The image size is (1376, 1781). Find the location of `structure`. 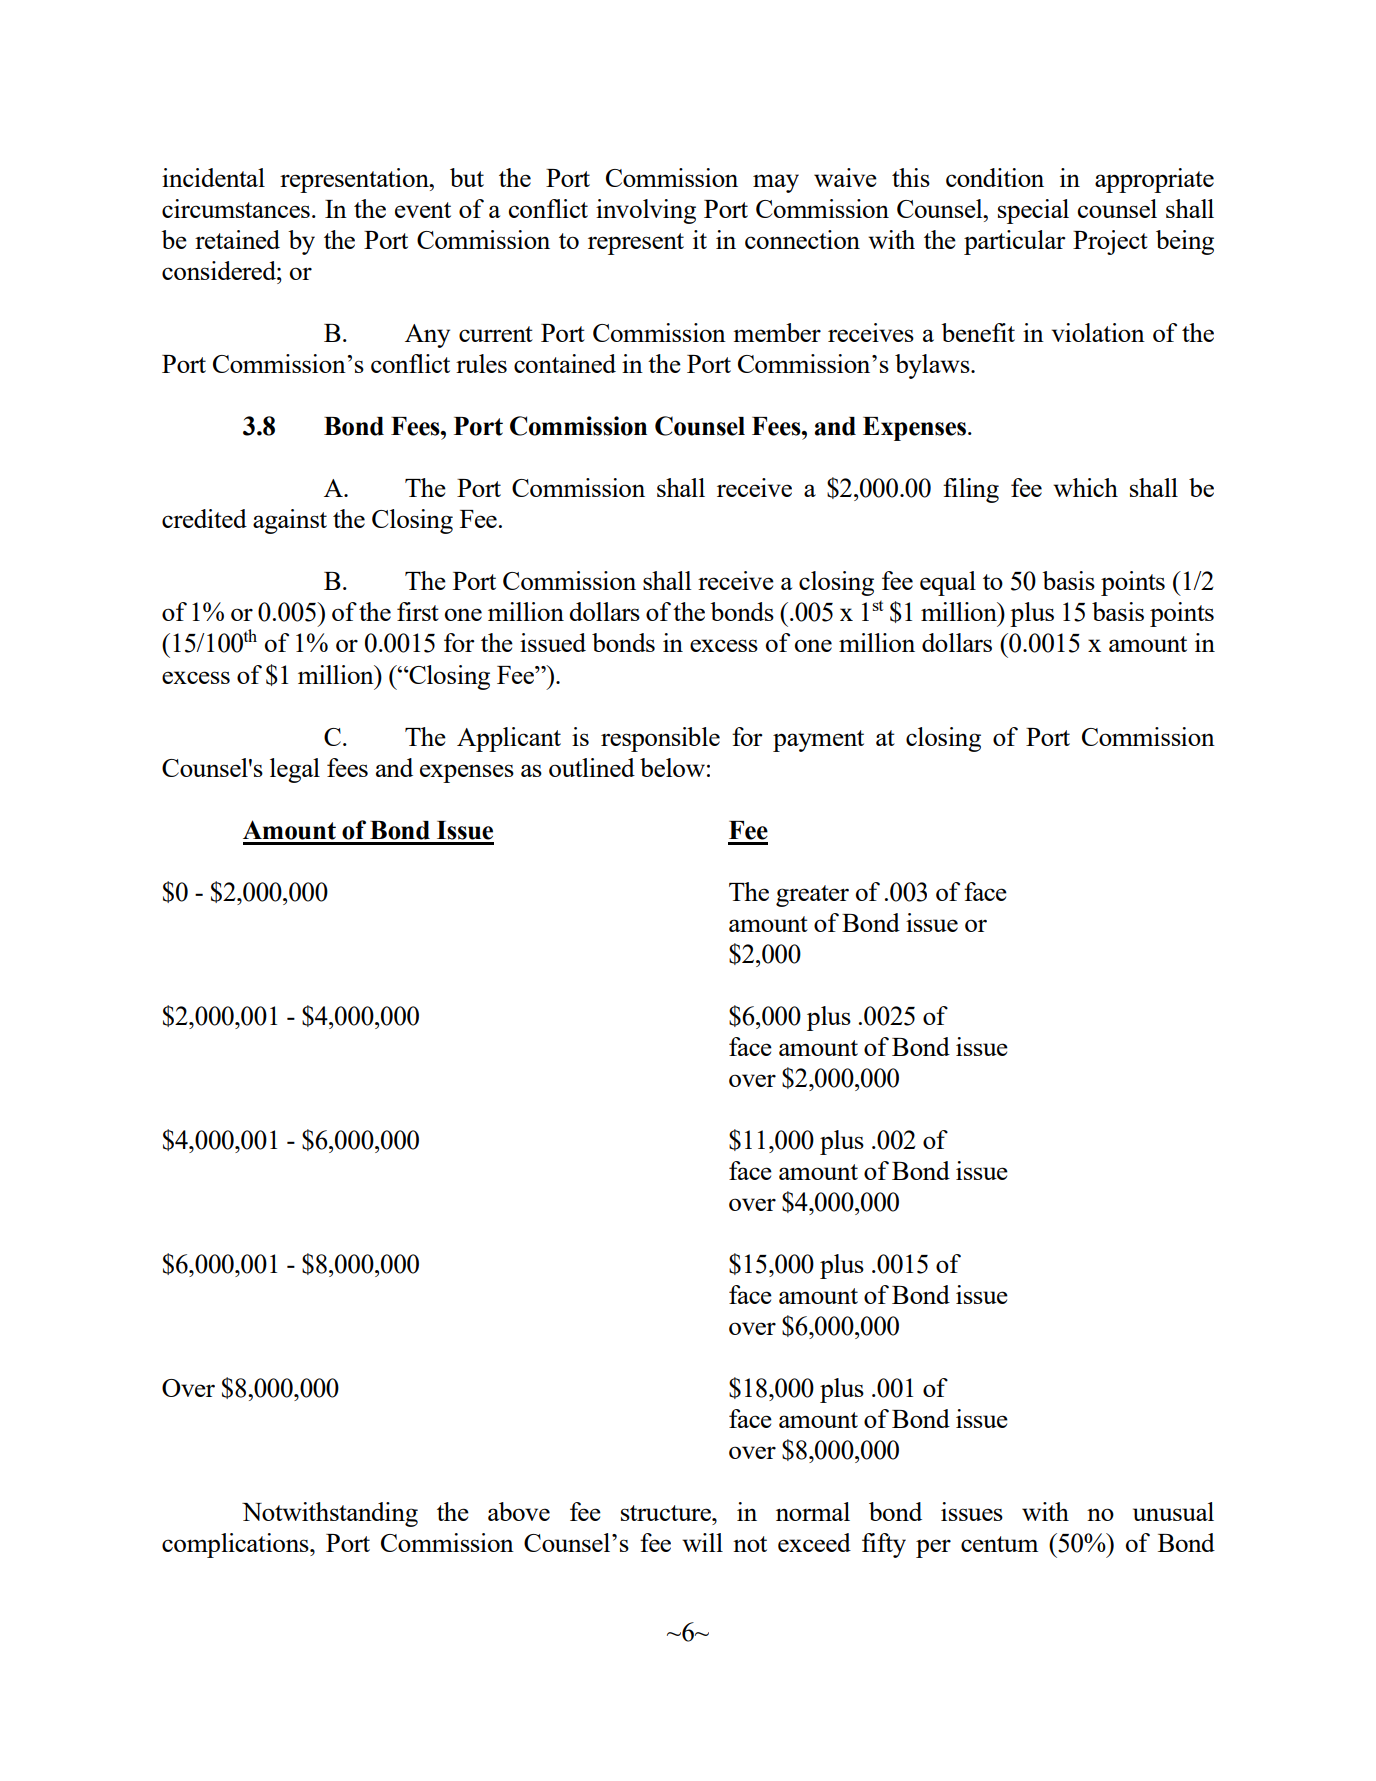

structure is located at coordinates (667, 1513).
